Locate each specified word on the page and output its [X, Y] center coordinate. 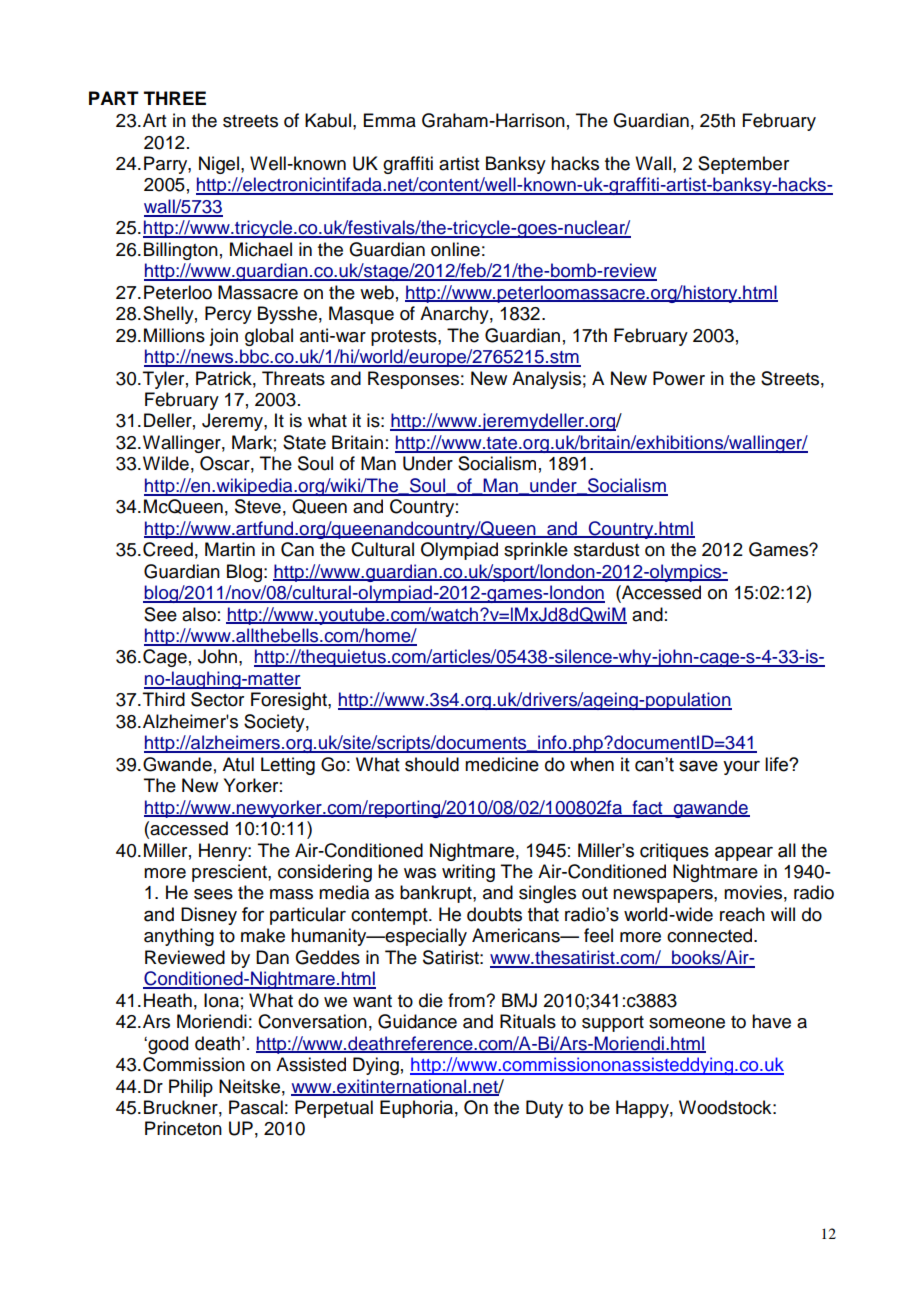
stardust [606, 549]
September [743, 165]
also [199, 614]
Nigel [219, 165]
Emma [390, 120]
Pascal [256, 1107]
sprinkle [536, 551]
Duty [544, 1109]
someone [687, 1023]
